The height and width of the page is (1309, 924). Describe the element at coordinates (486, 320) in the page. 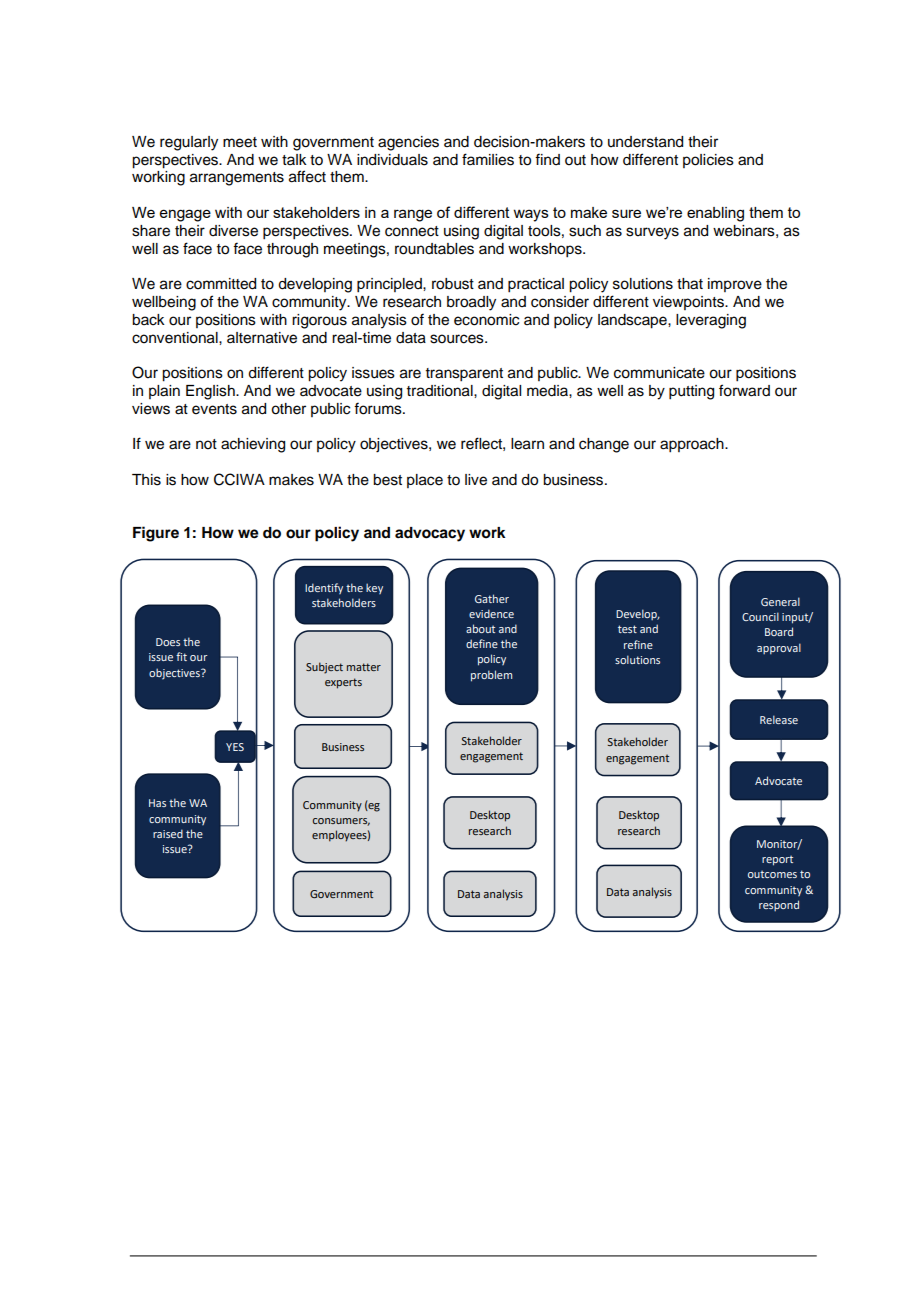

I see `economic` at that location.
